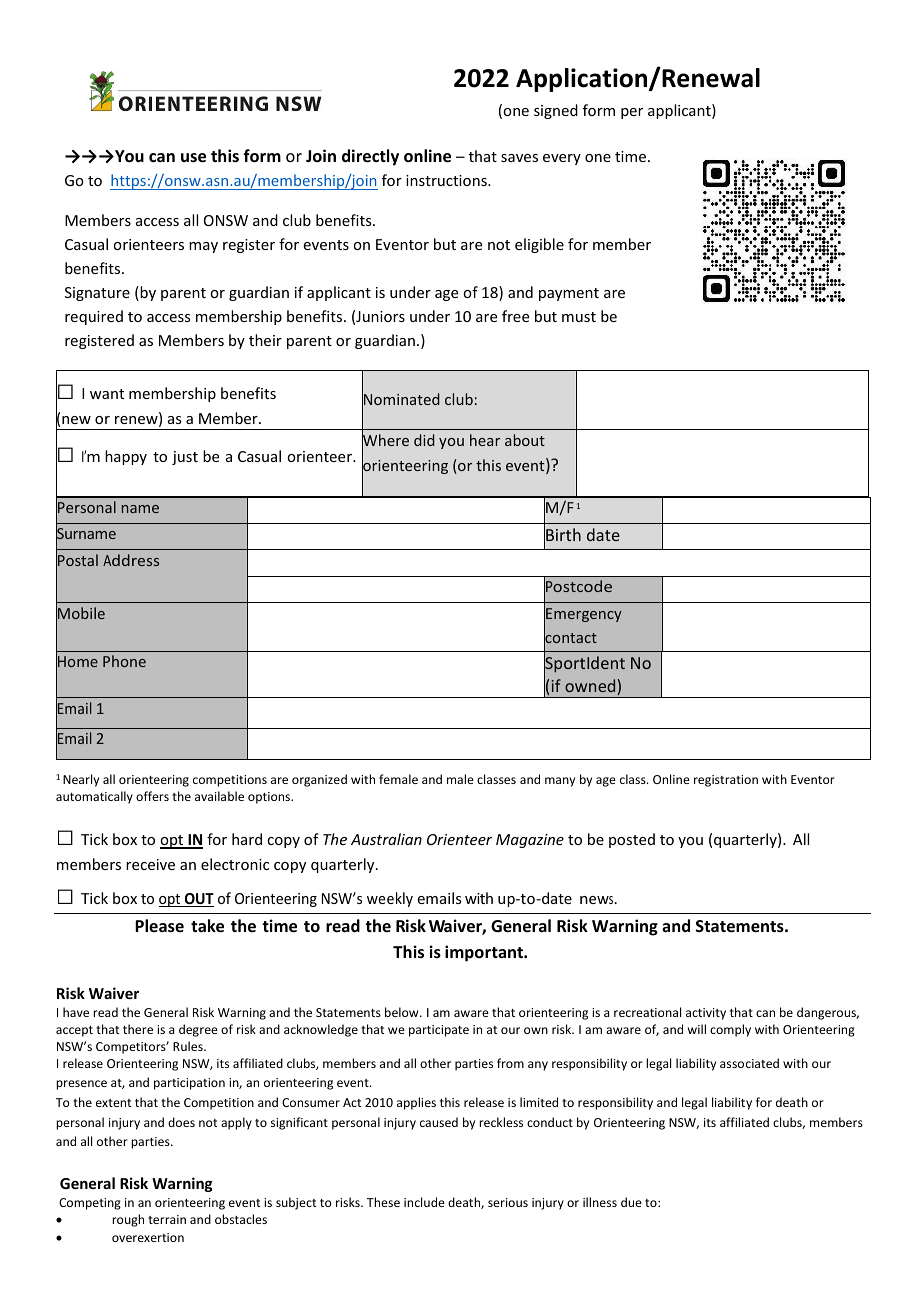 Image resolution: width=924 pixels, height=1308 pixels. What do you see at coordinates (590, 685) in the document?
I see `owned` at bounding box center [590, 685].
